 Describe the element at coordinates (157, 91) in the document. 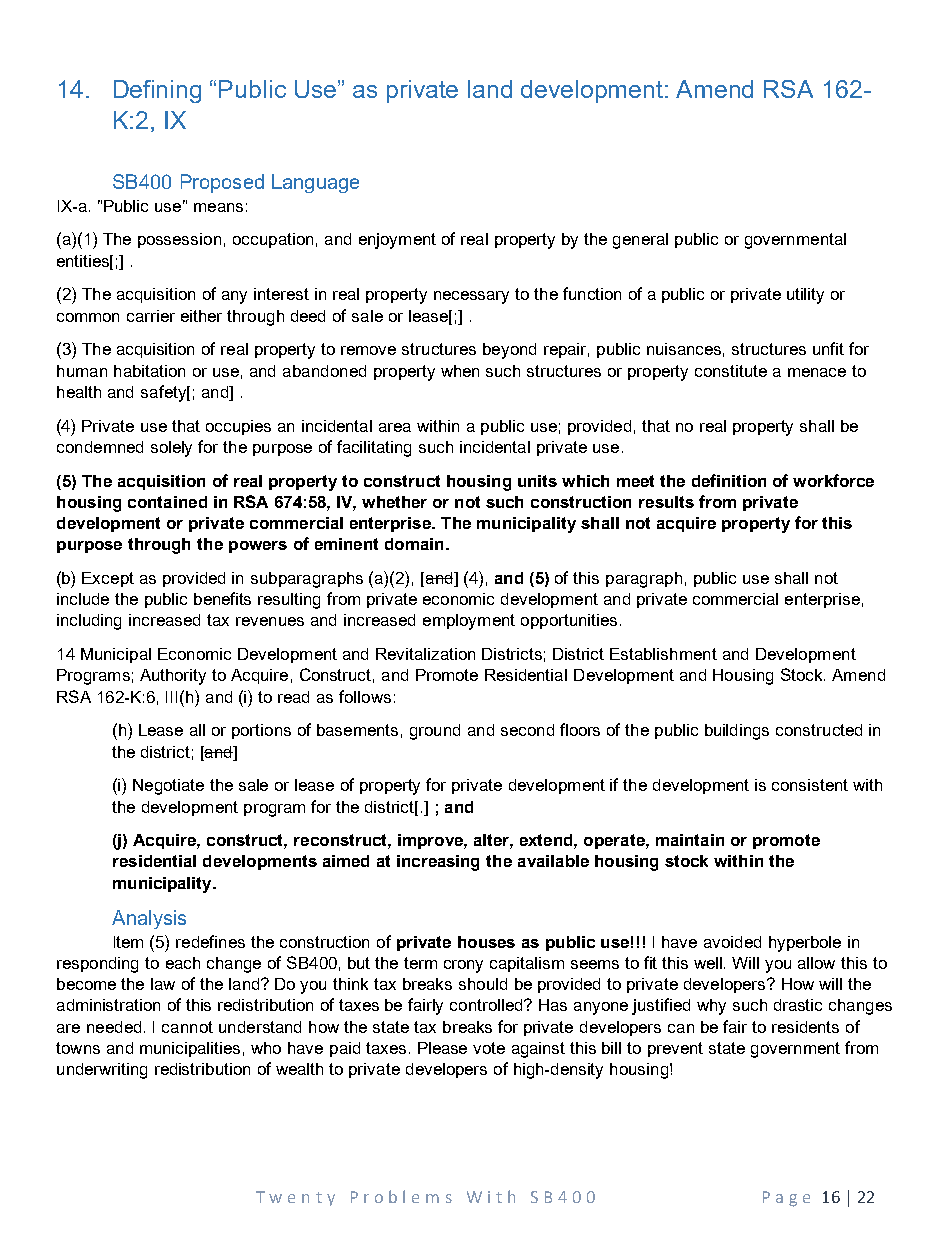

I see `Defining` at that location.
